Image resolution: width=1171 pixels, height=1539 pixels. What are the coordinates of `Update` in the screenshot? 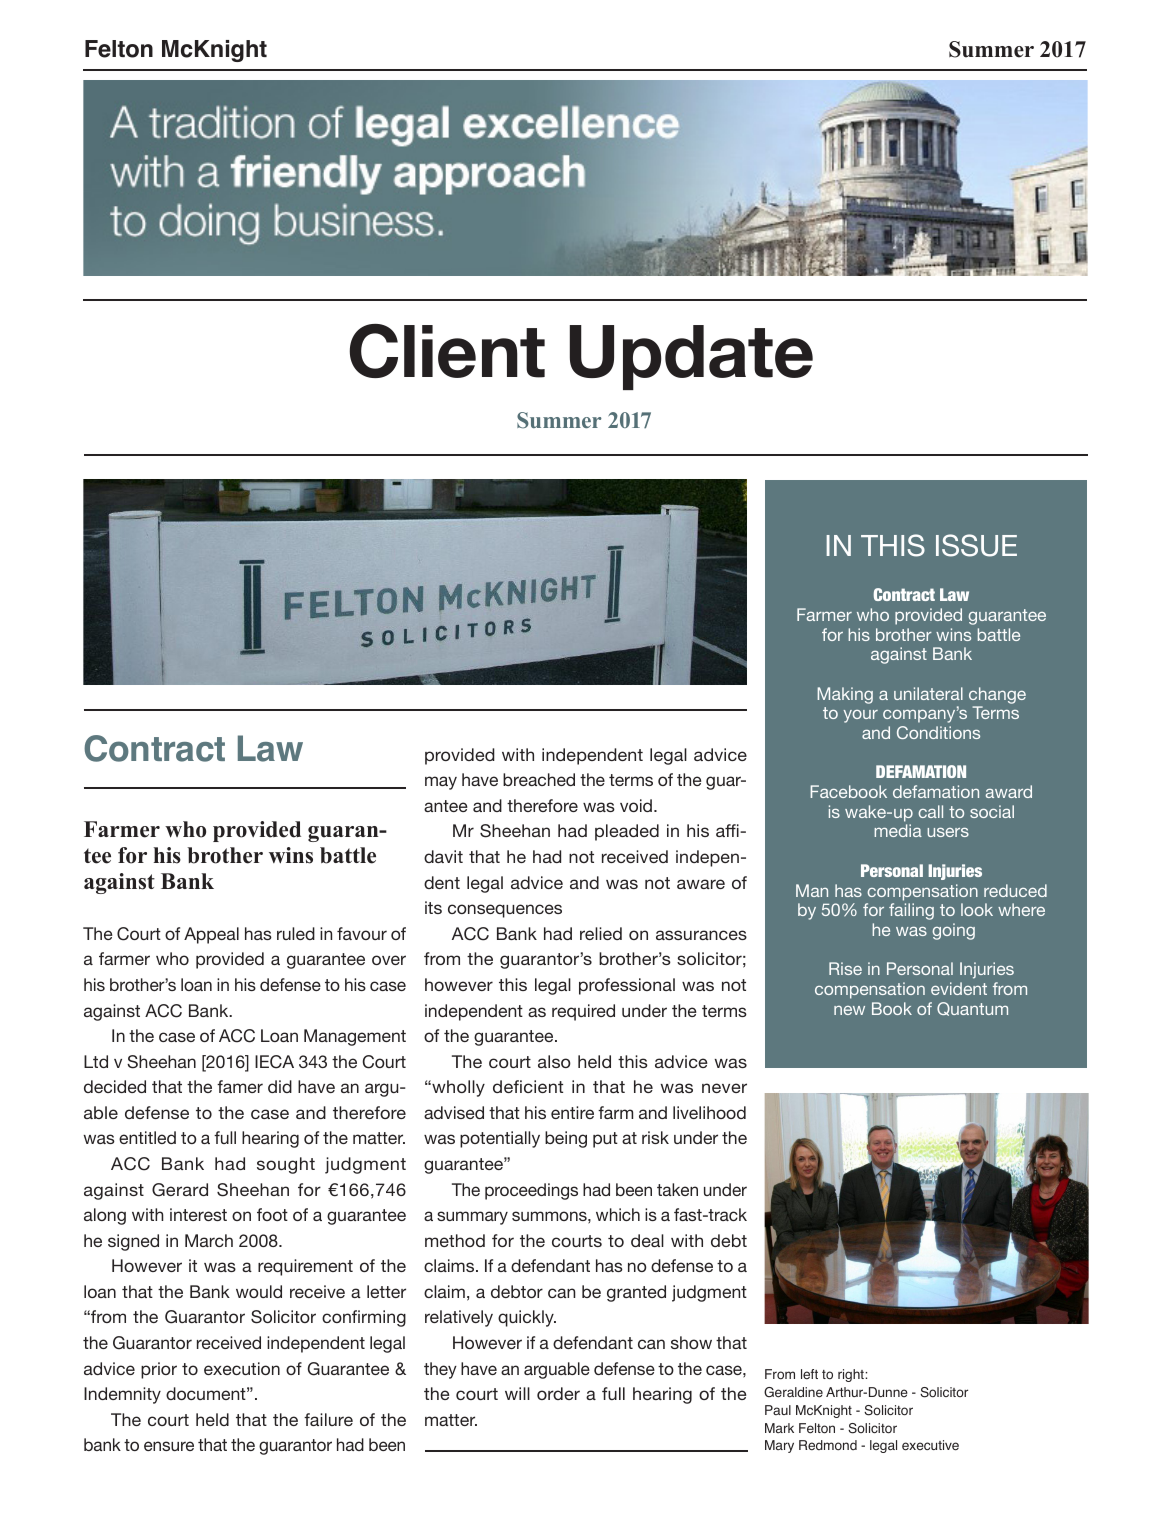 It's located at (691, 357).
